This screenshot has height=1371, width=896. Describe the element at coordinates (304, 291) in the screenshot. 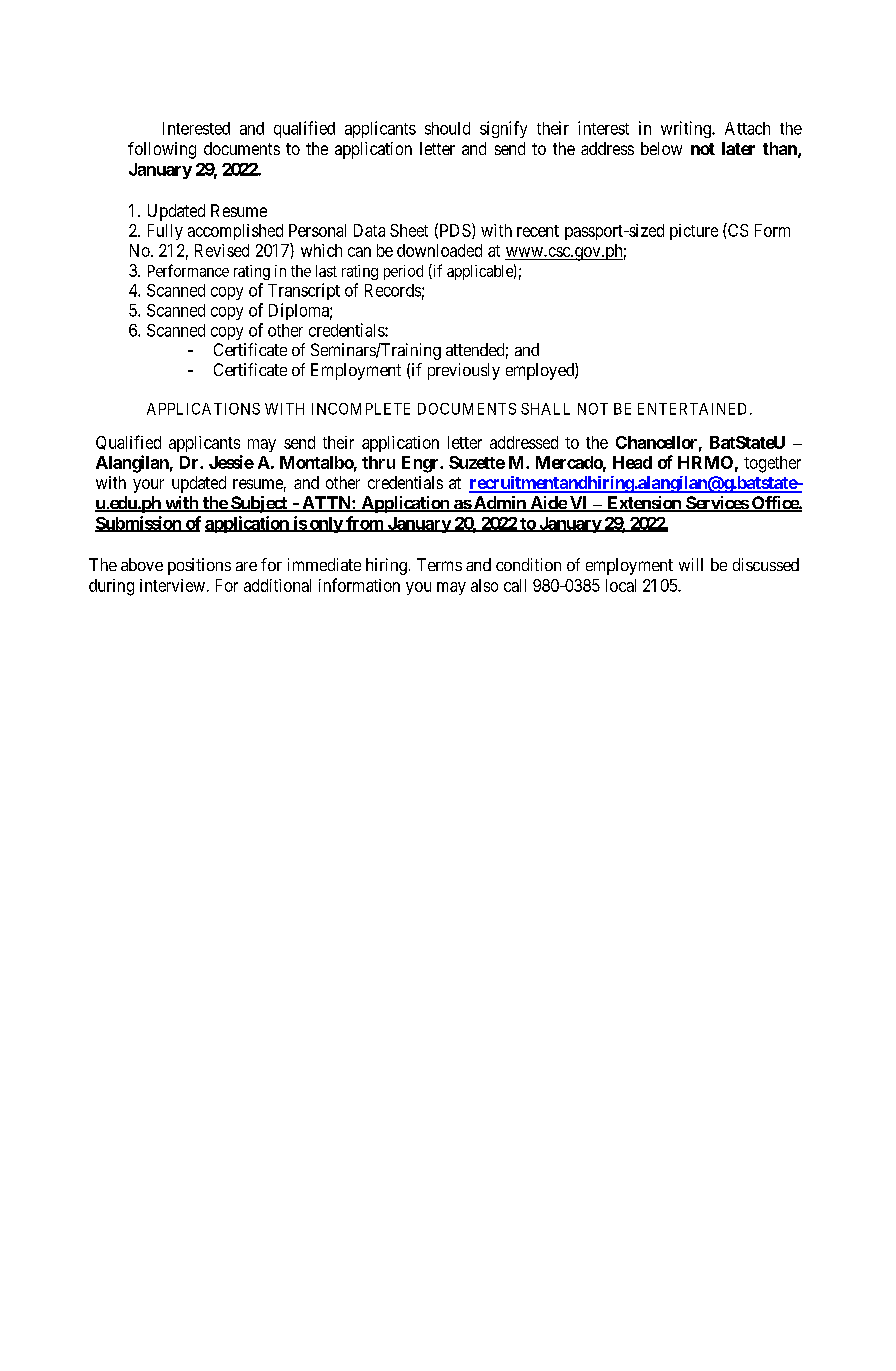

I see `Transcript` at that location.
